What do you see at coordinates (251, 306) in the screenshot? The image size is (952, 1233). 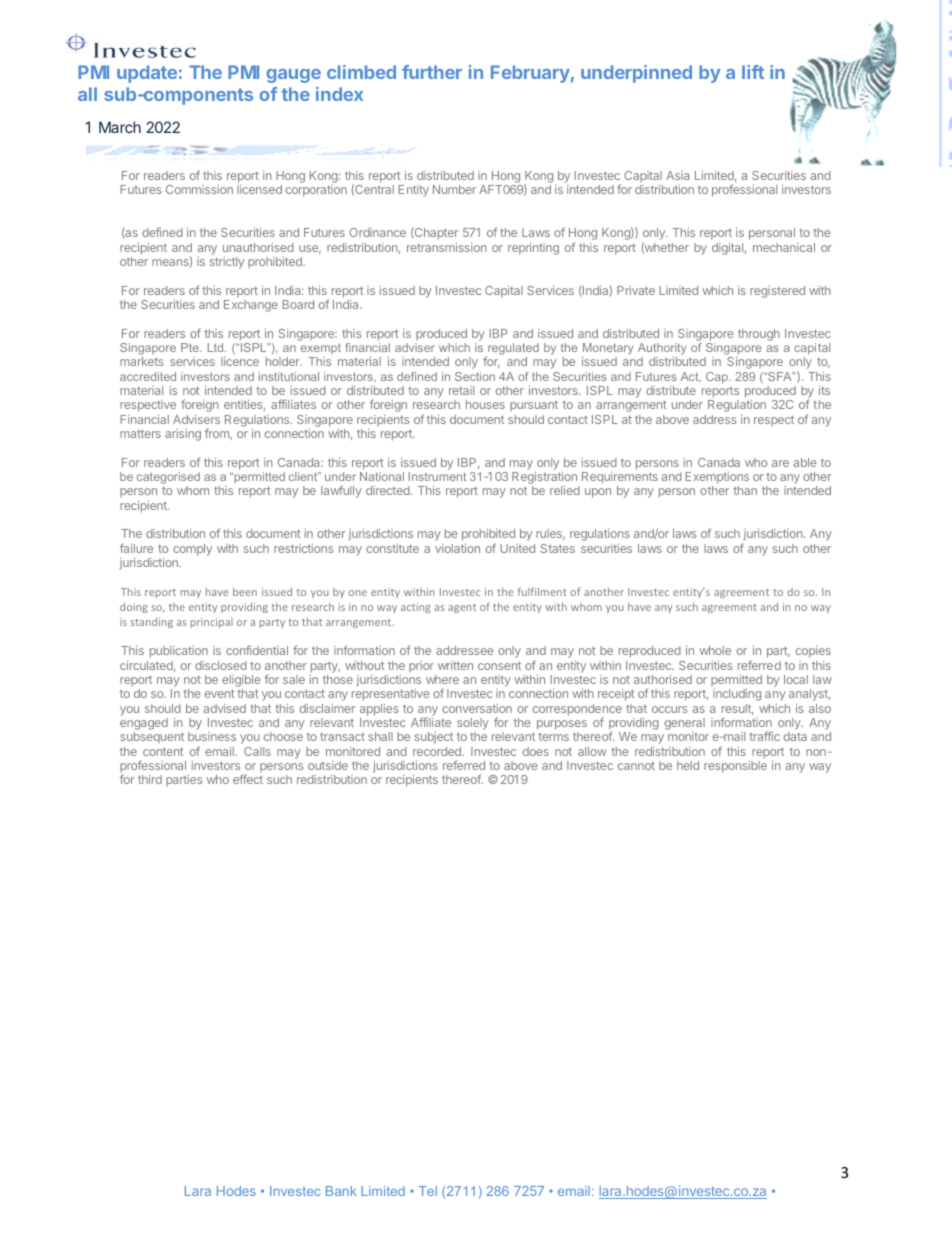 I see `Exchange` at bounding box center [251, 306].
